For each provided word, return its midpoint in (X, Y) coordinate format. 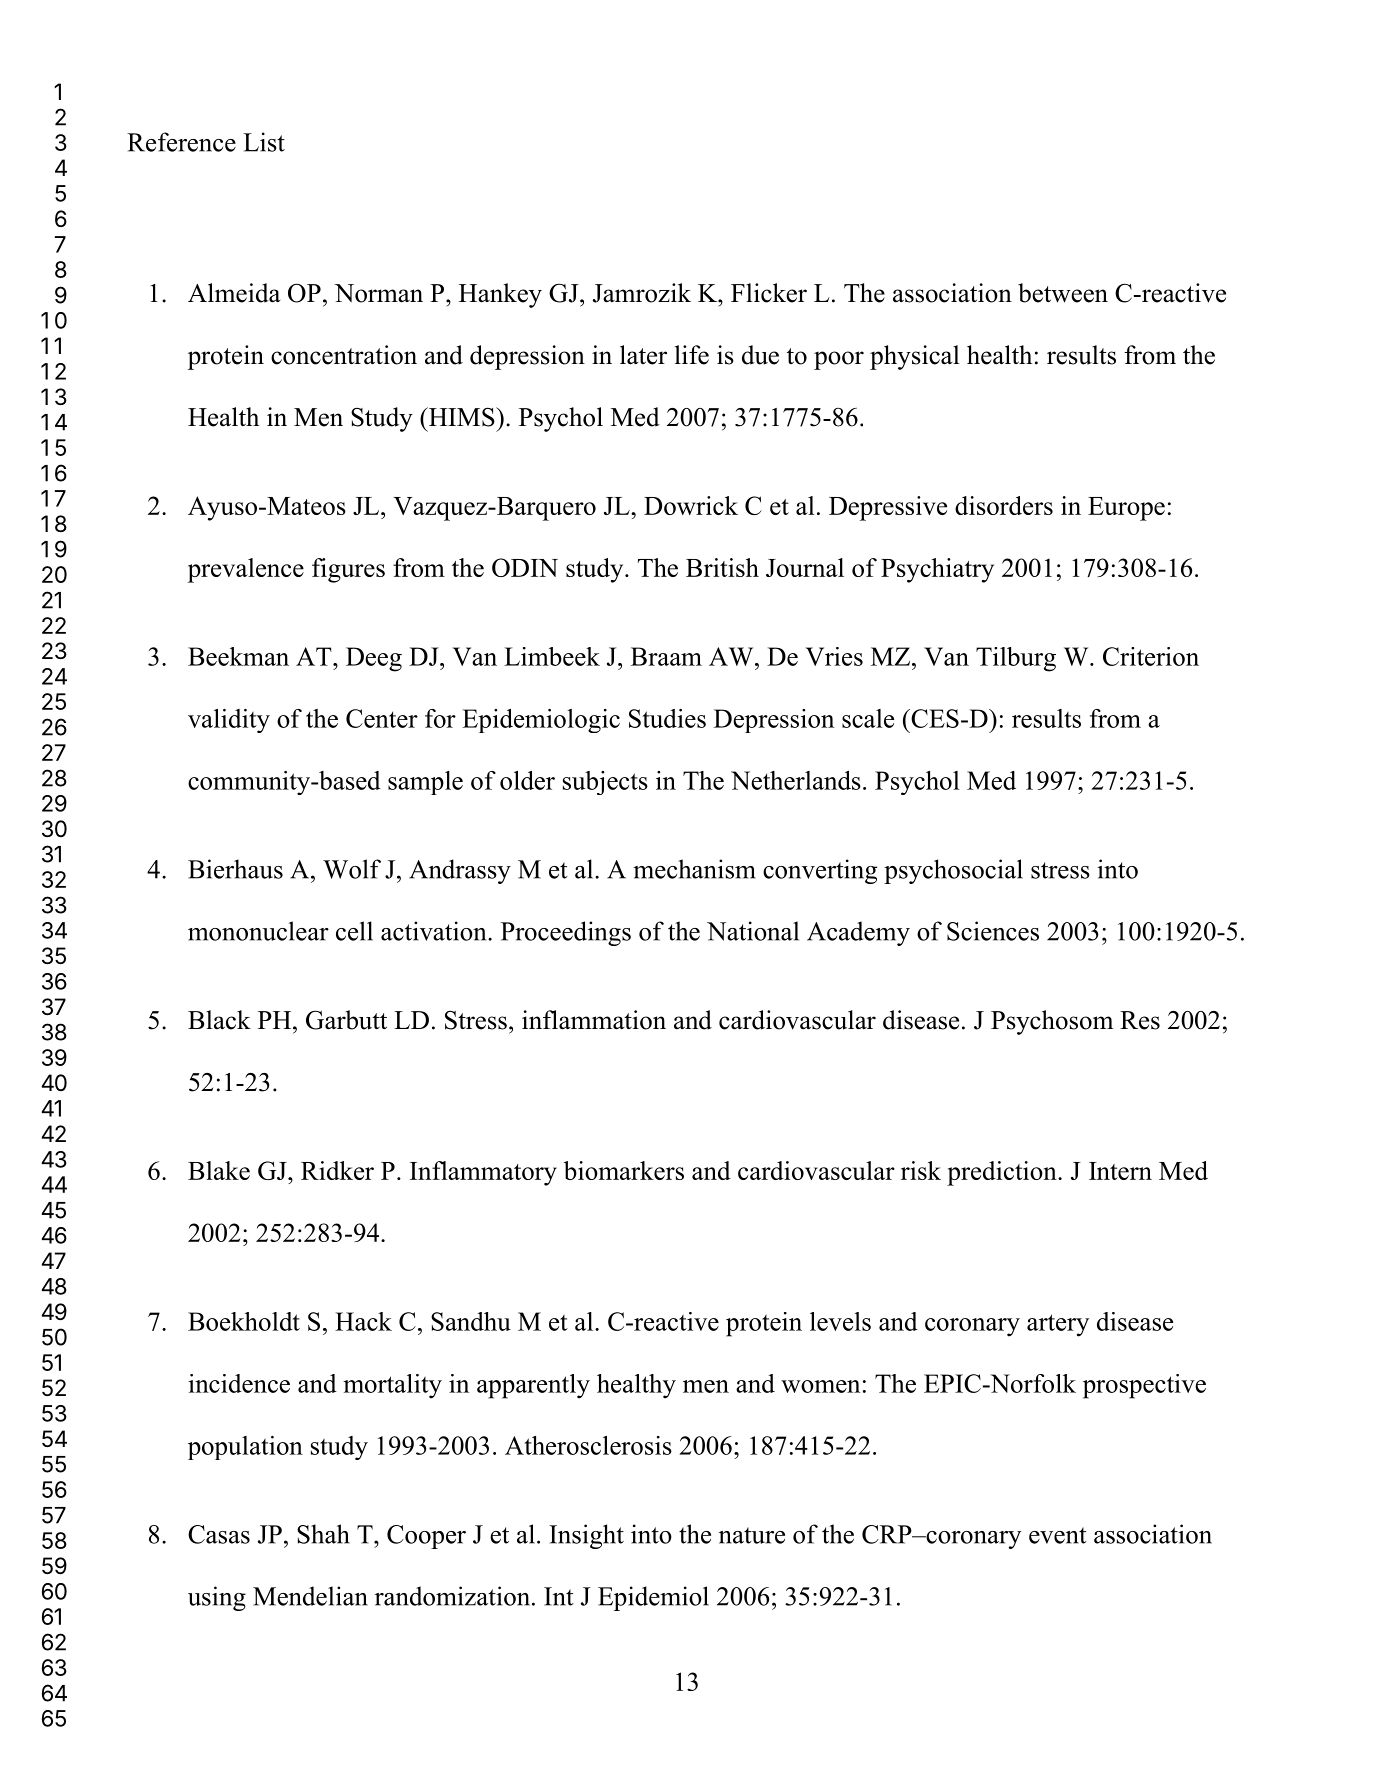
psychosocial (953, 871)
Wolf (352, 869)
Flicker (769, 293)
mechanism (694, 869)
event (1058, 1535)
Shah (323, 1534)
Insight (586, 1536)
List (264, 142)
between (1063, 293)
